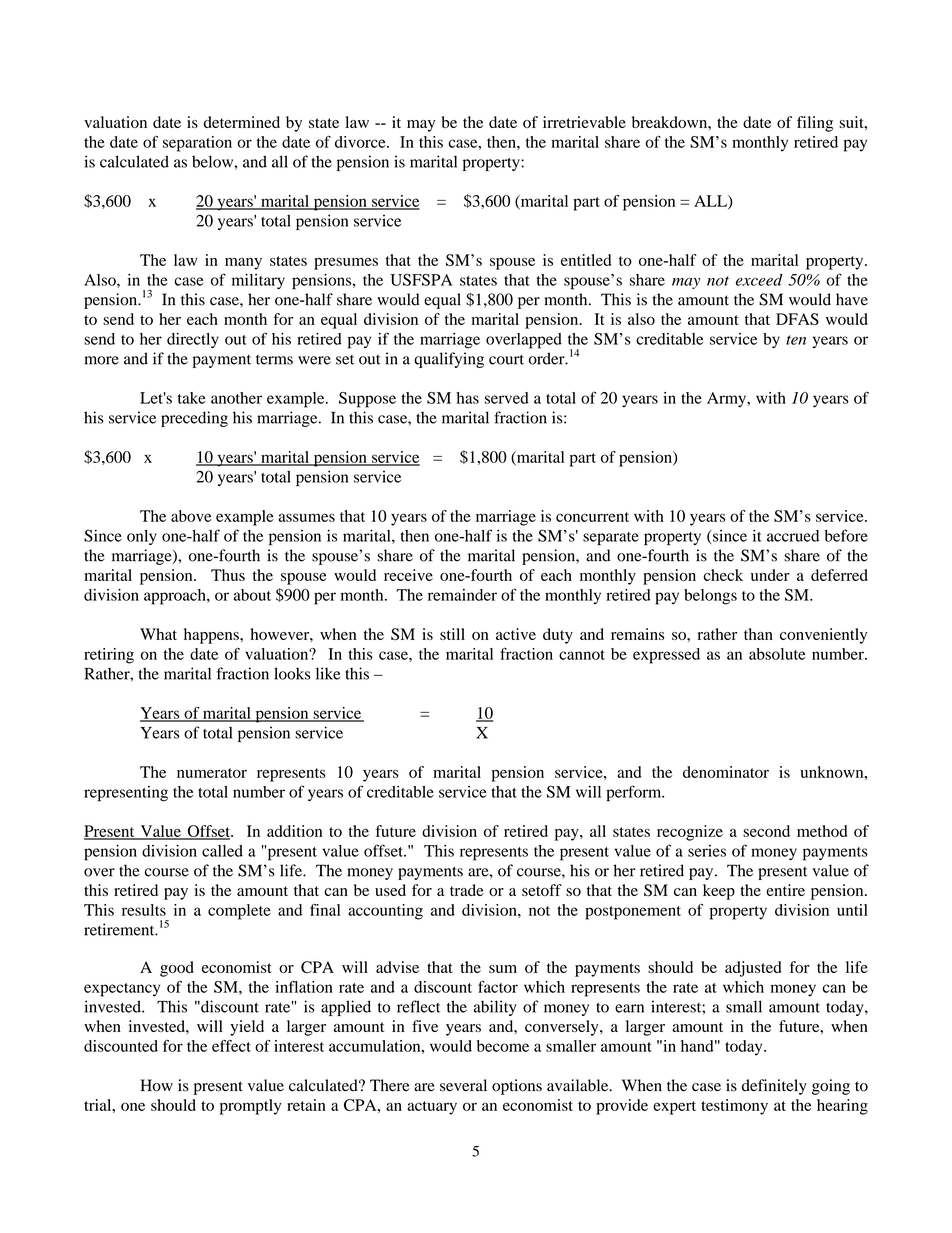 Image resolution: width=952 pixels, height=1233 pixels. I want to click on directly, so click(193, 341).
